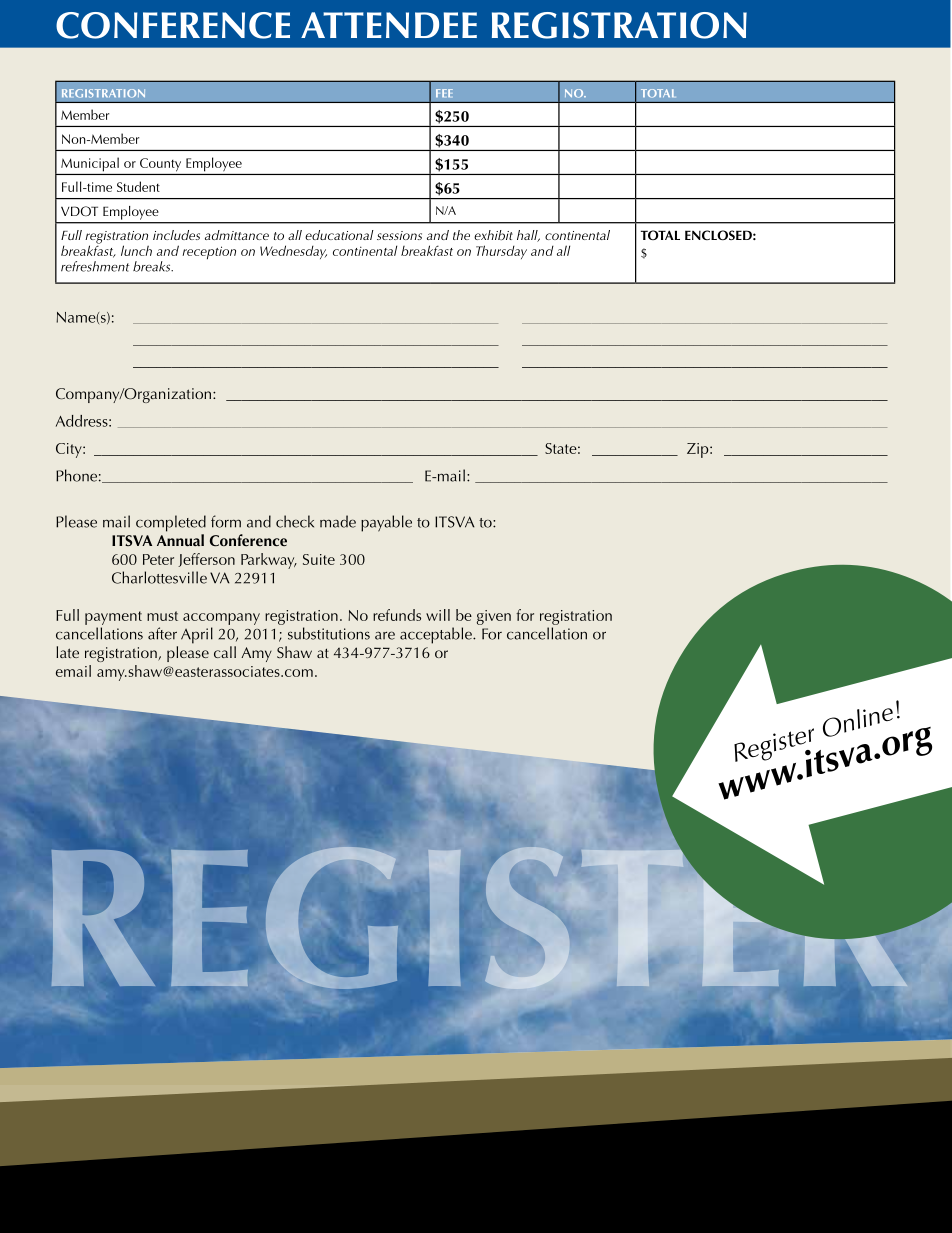 This screenshot has height=1233, width=952. I want to click on ATTENDEE, so click(389, 25).
